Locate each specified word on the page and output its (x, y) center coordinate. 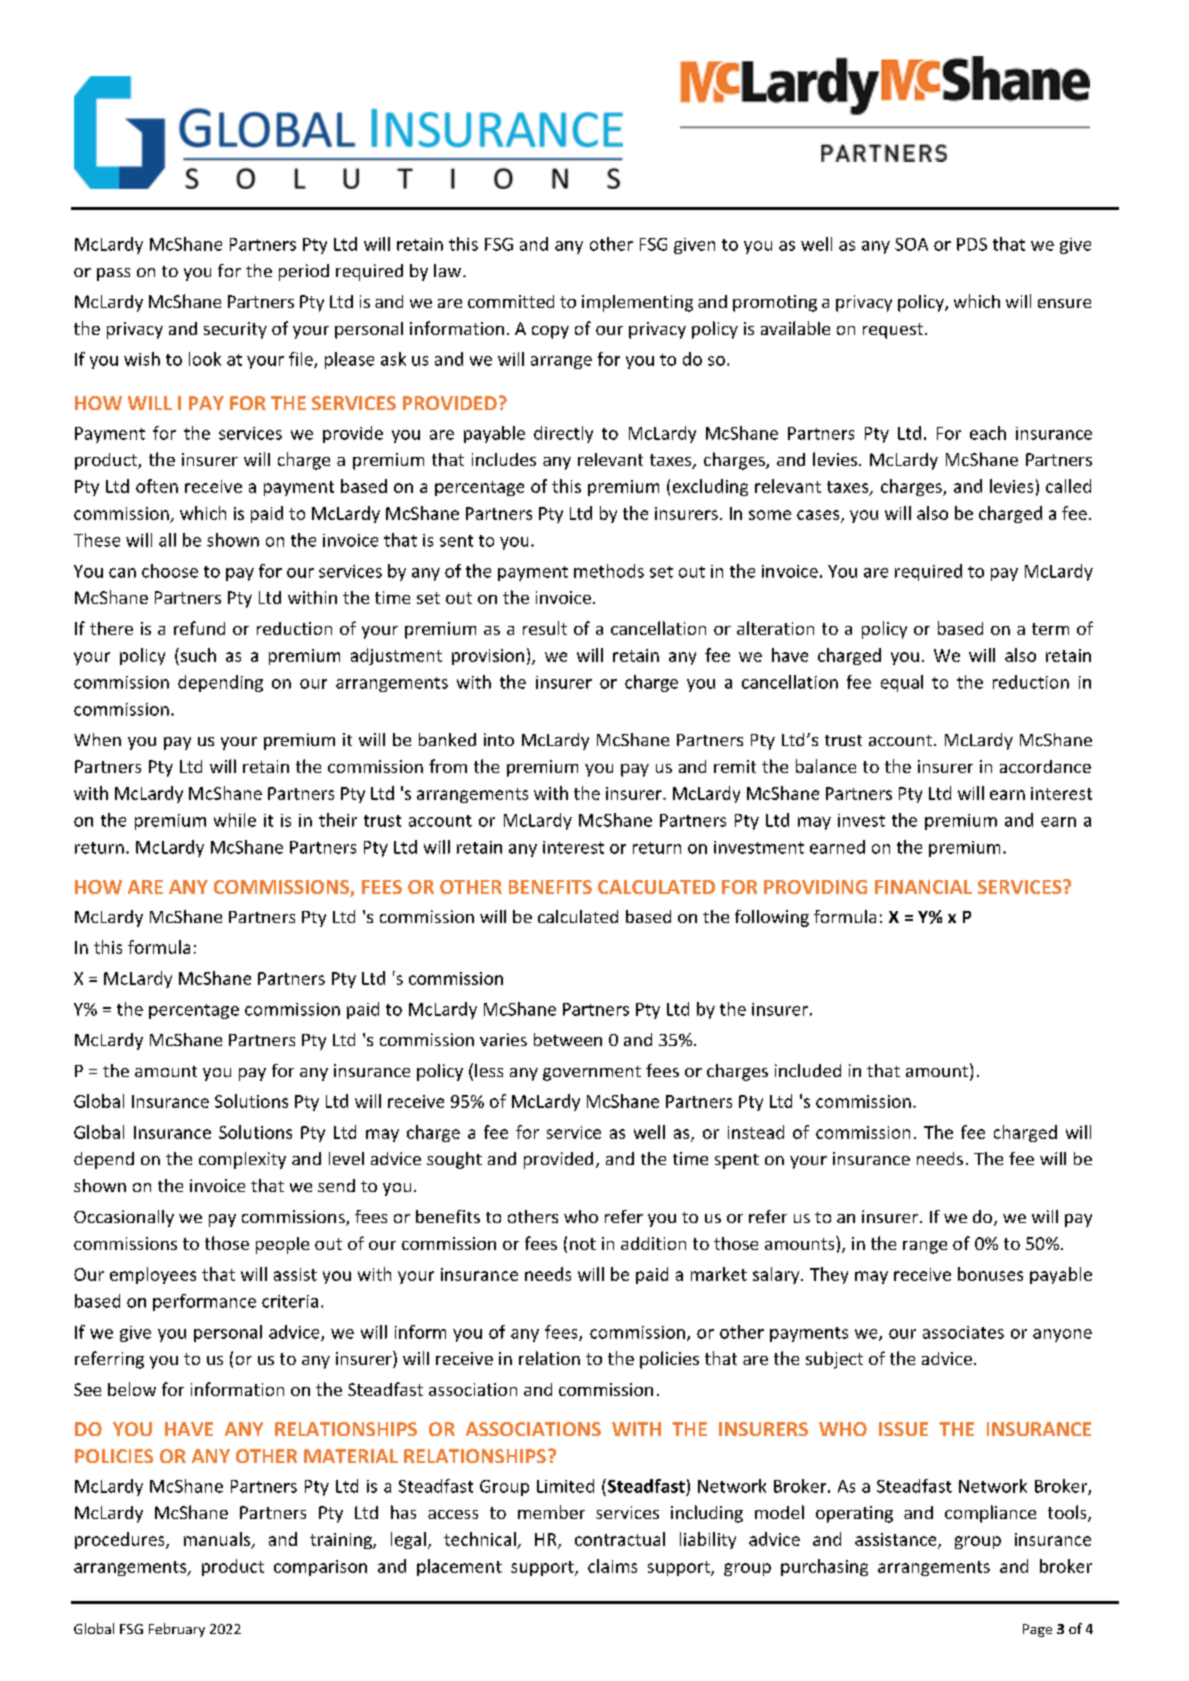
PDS (972, 244)
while (235, 820)
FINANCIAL (923, 887)
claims (612, 1566)
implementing (637, 303)
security (235, 330)
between (568, 1039)
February (177, 1630)
